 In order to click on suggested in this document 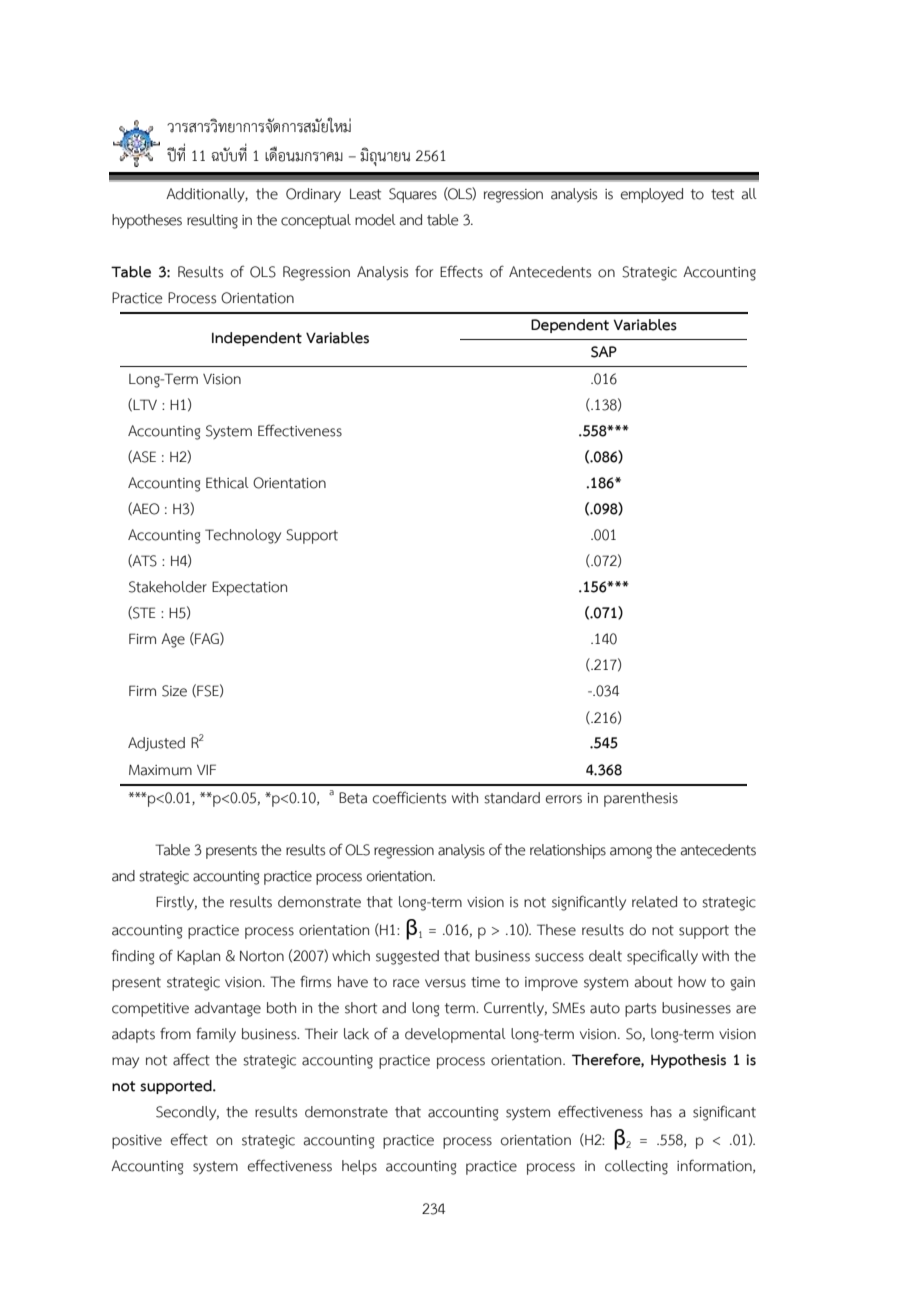, I will do `click(407, 957)`.
